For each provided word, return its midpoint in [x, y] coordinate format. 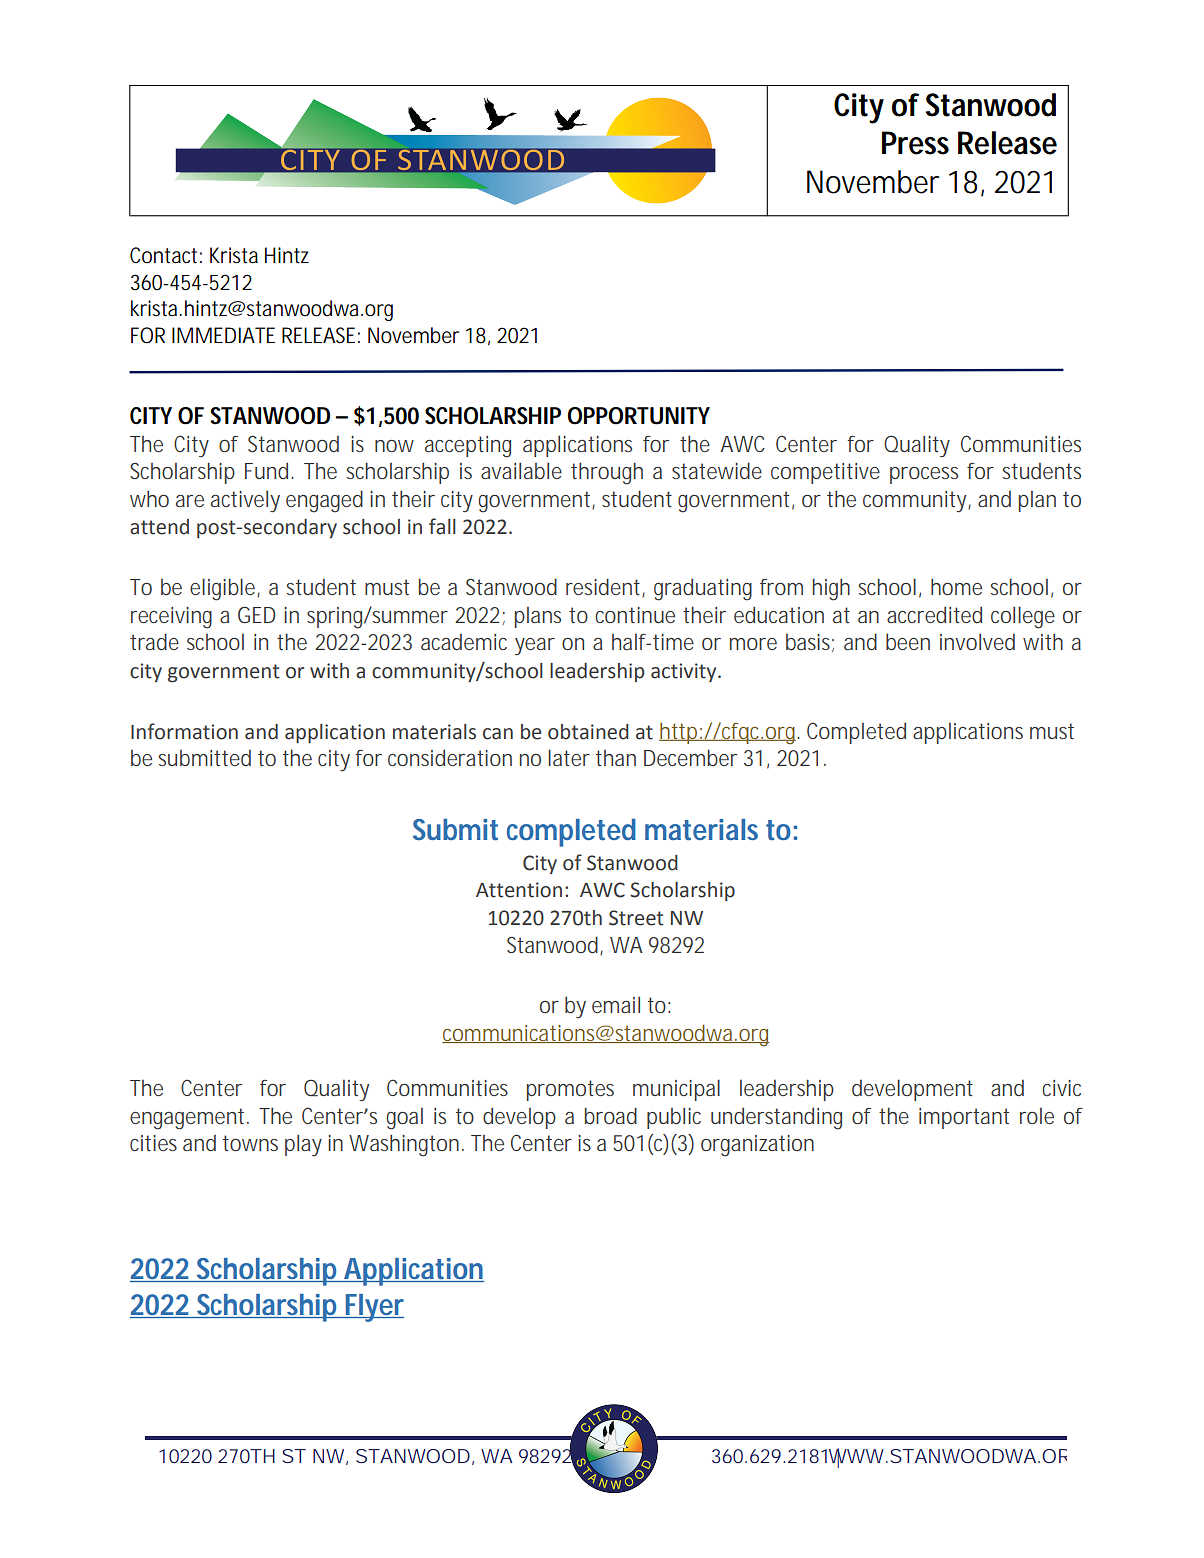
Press [915, 143]
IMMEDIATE [223, 335]
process [924, 475]
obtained [588, 732]
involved [977, 641]
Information [184, 731]
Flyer [374, 1308]
